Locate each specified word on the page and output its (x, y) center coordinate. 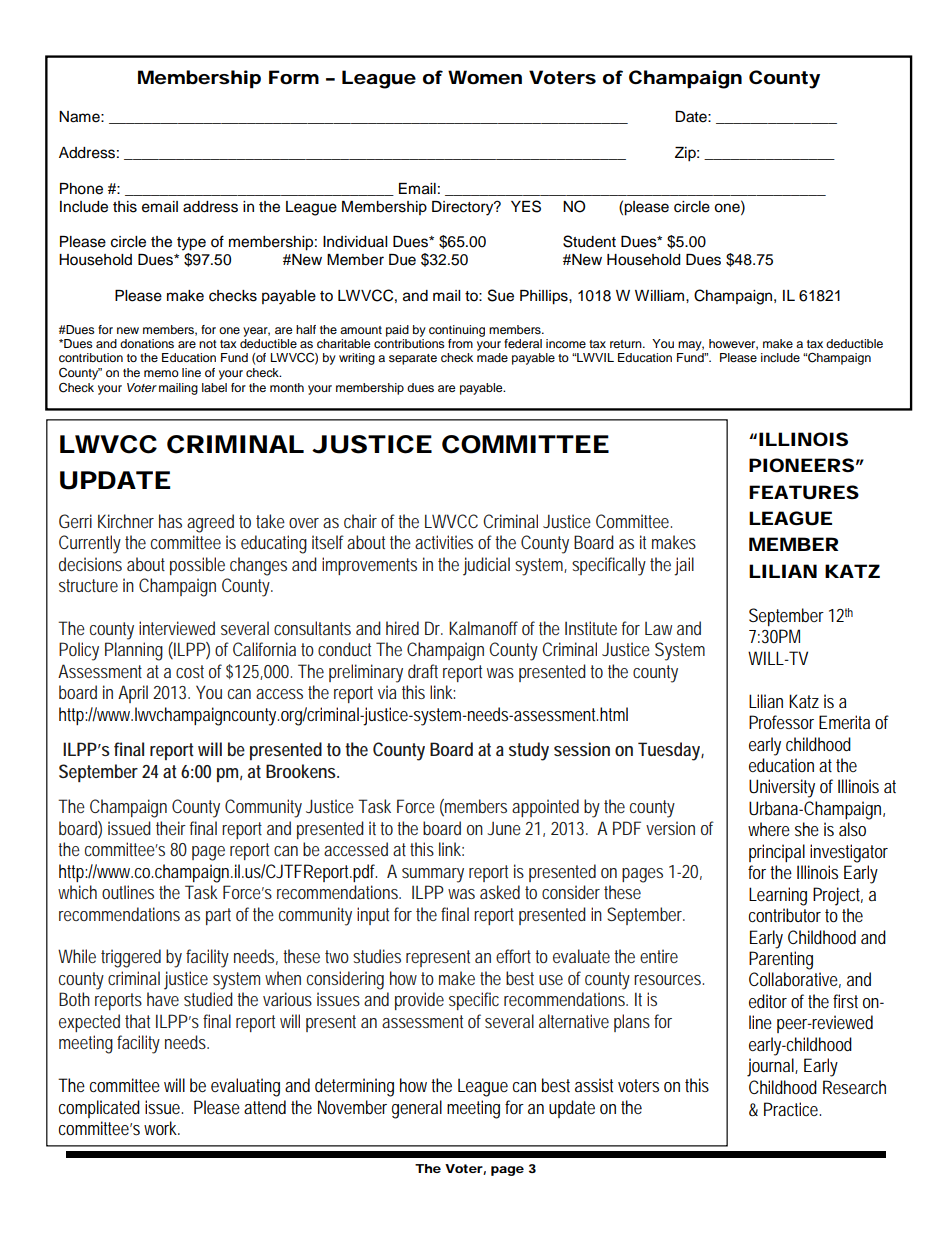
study (529, 751)
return (627, 344)
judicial (486, 566)
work (162, 1128)
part (218, 916)
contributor (785, 915)
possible (197, 566)
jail (684, 566)
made (492, 357)
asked (500, 892)
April (133, 694)
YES (526, 206)
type (191, 244)
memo (161, 373)
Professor (781, 722)
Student (589, 241)
